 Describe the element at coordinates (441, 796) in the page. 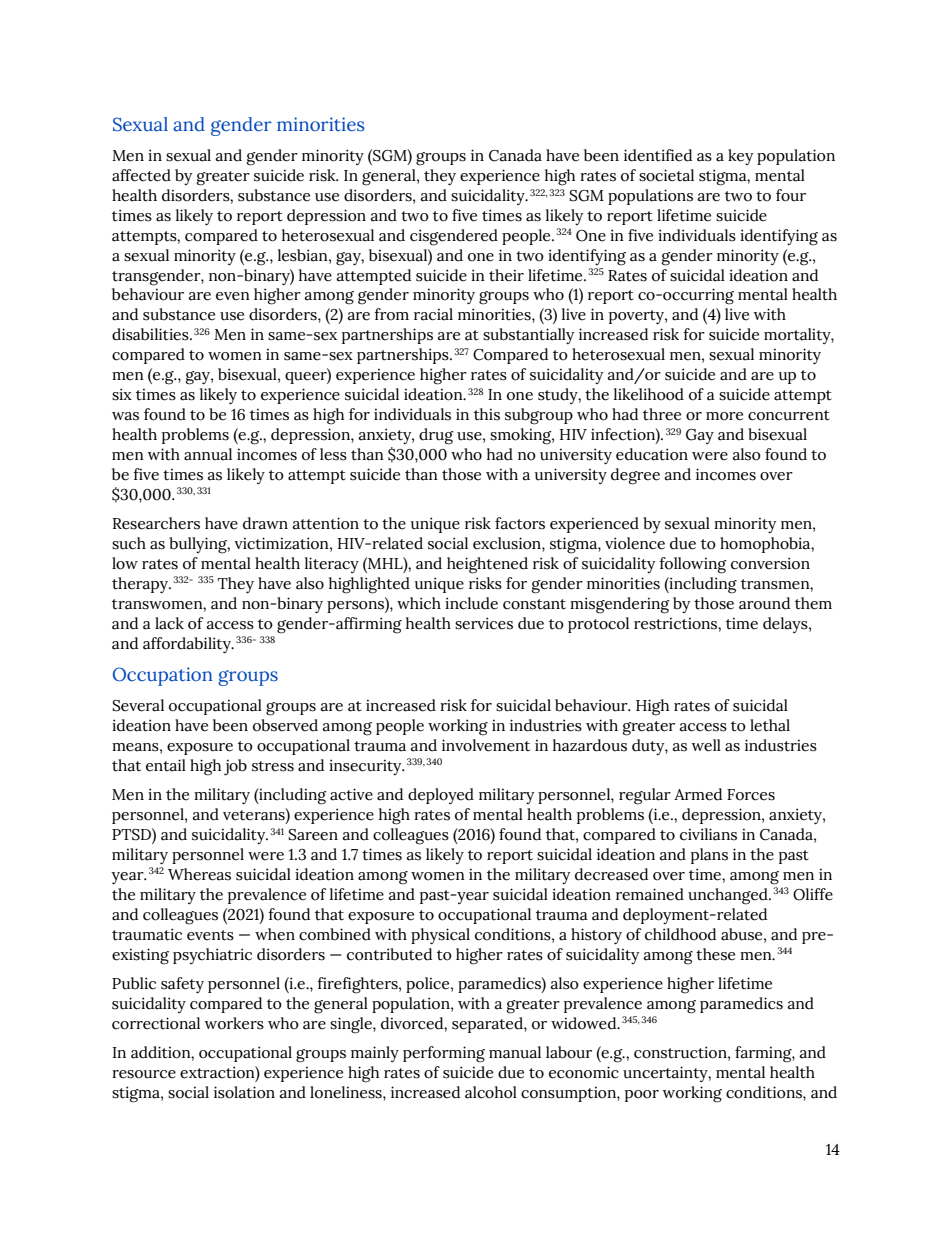

I see `deployed` at that location.
